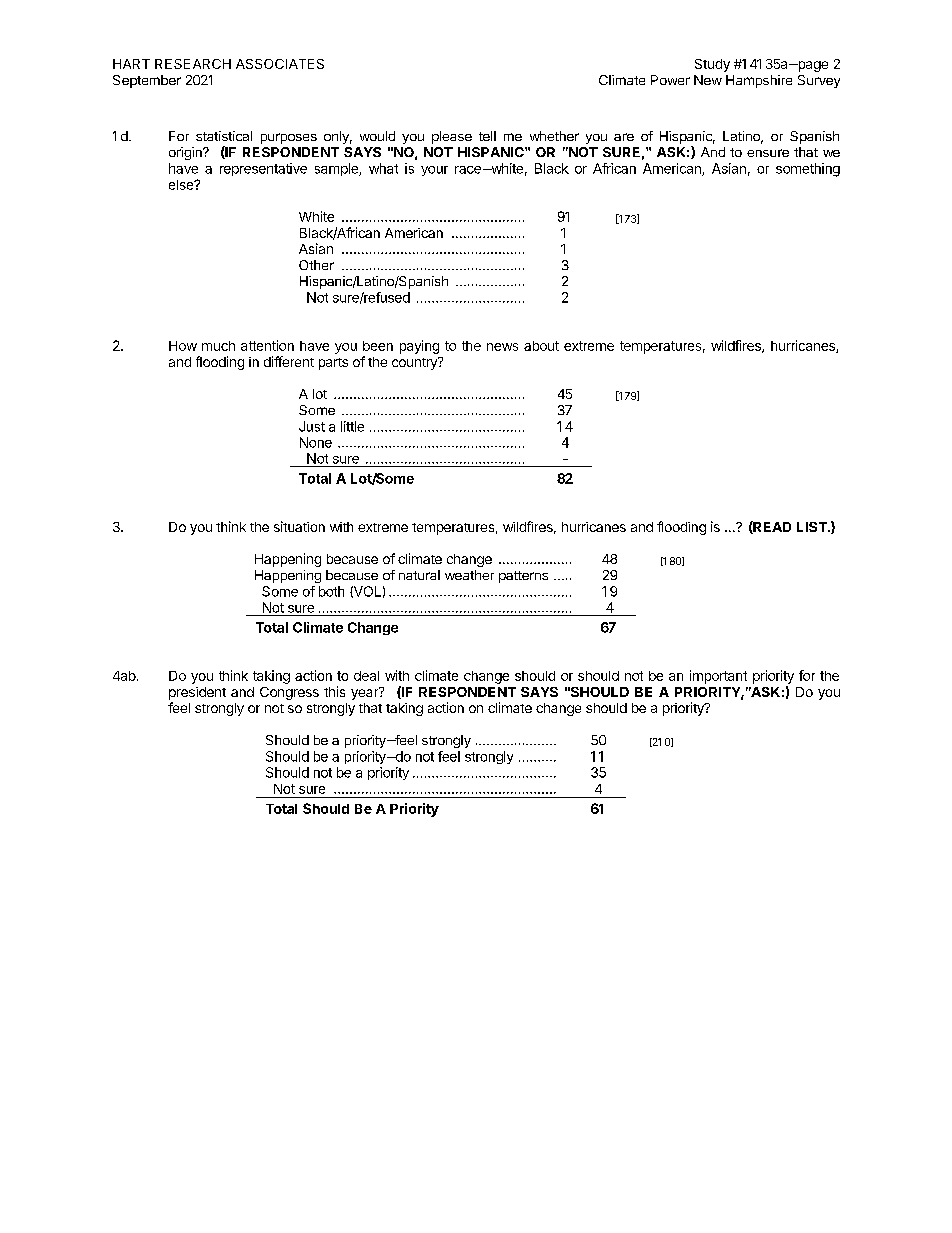 This page has height=1233, width=952. What do you see at coordinates (813, 527) in the page?
I see `LIST` at bounding box center [813, 527].
